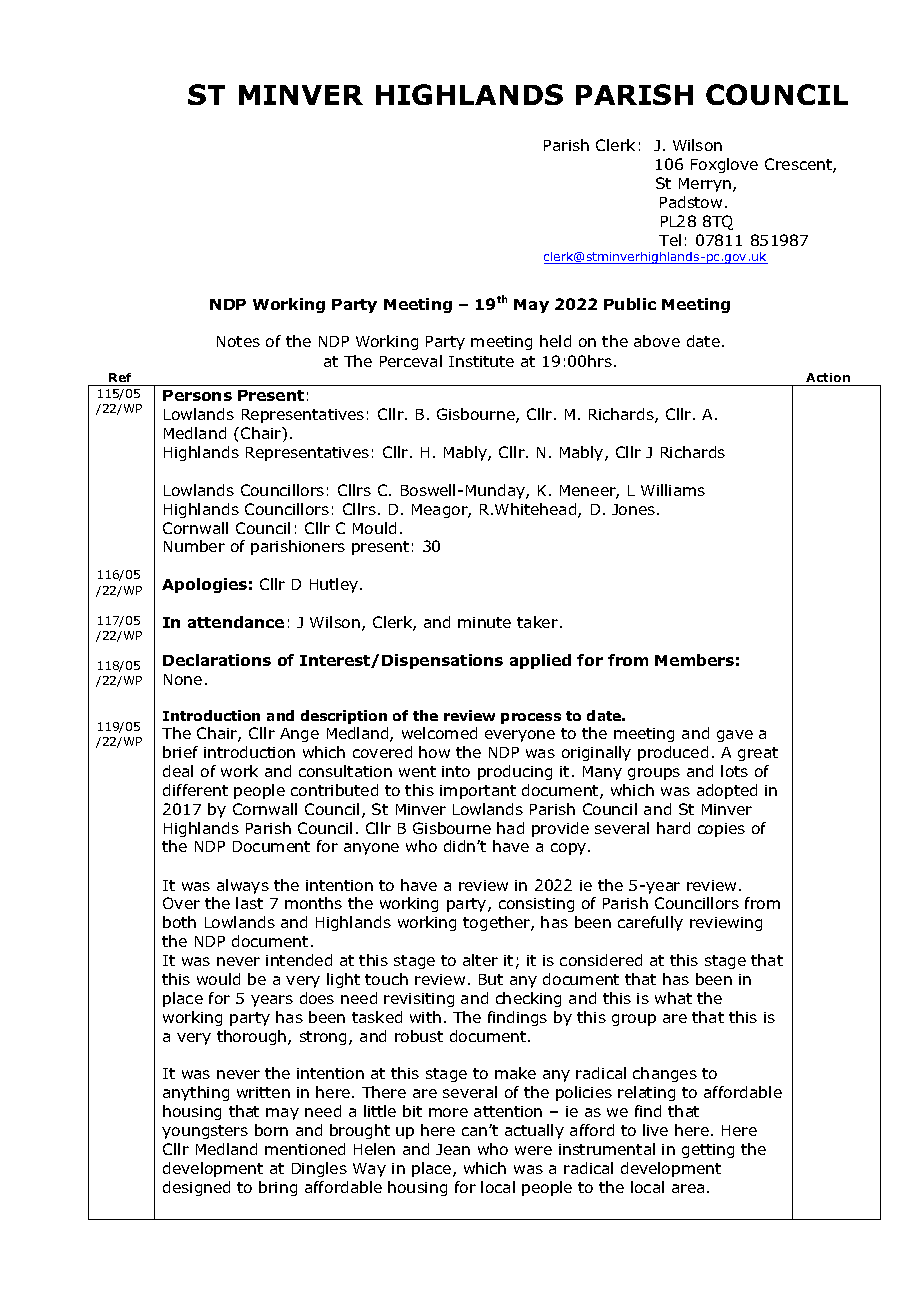 The width and height of the screenshot is (924, 1308). I want to click on Institute, so click(481, 361).
